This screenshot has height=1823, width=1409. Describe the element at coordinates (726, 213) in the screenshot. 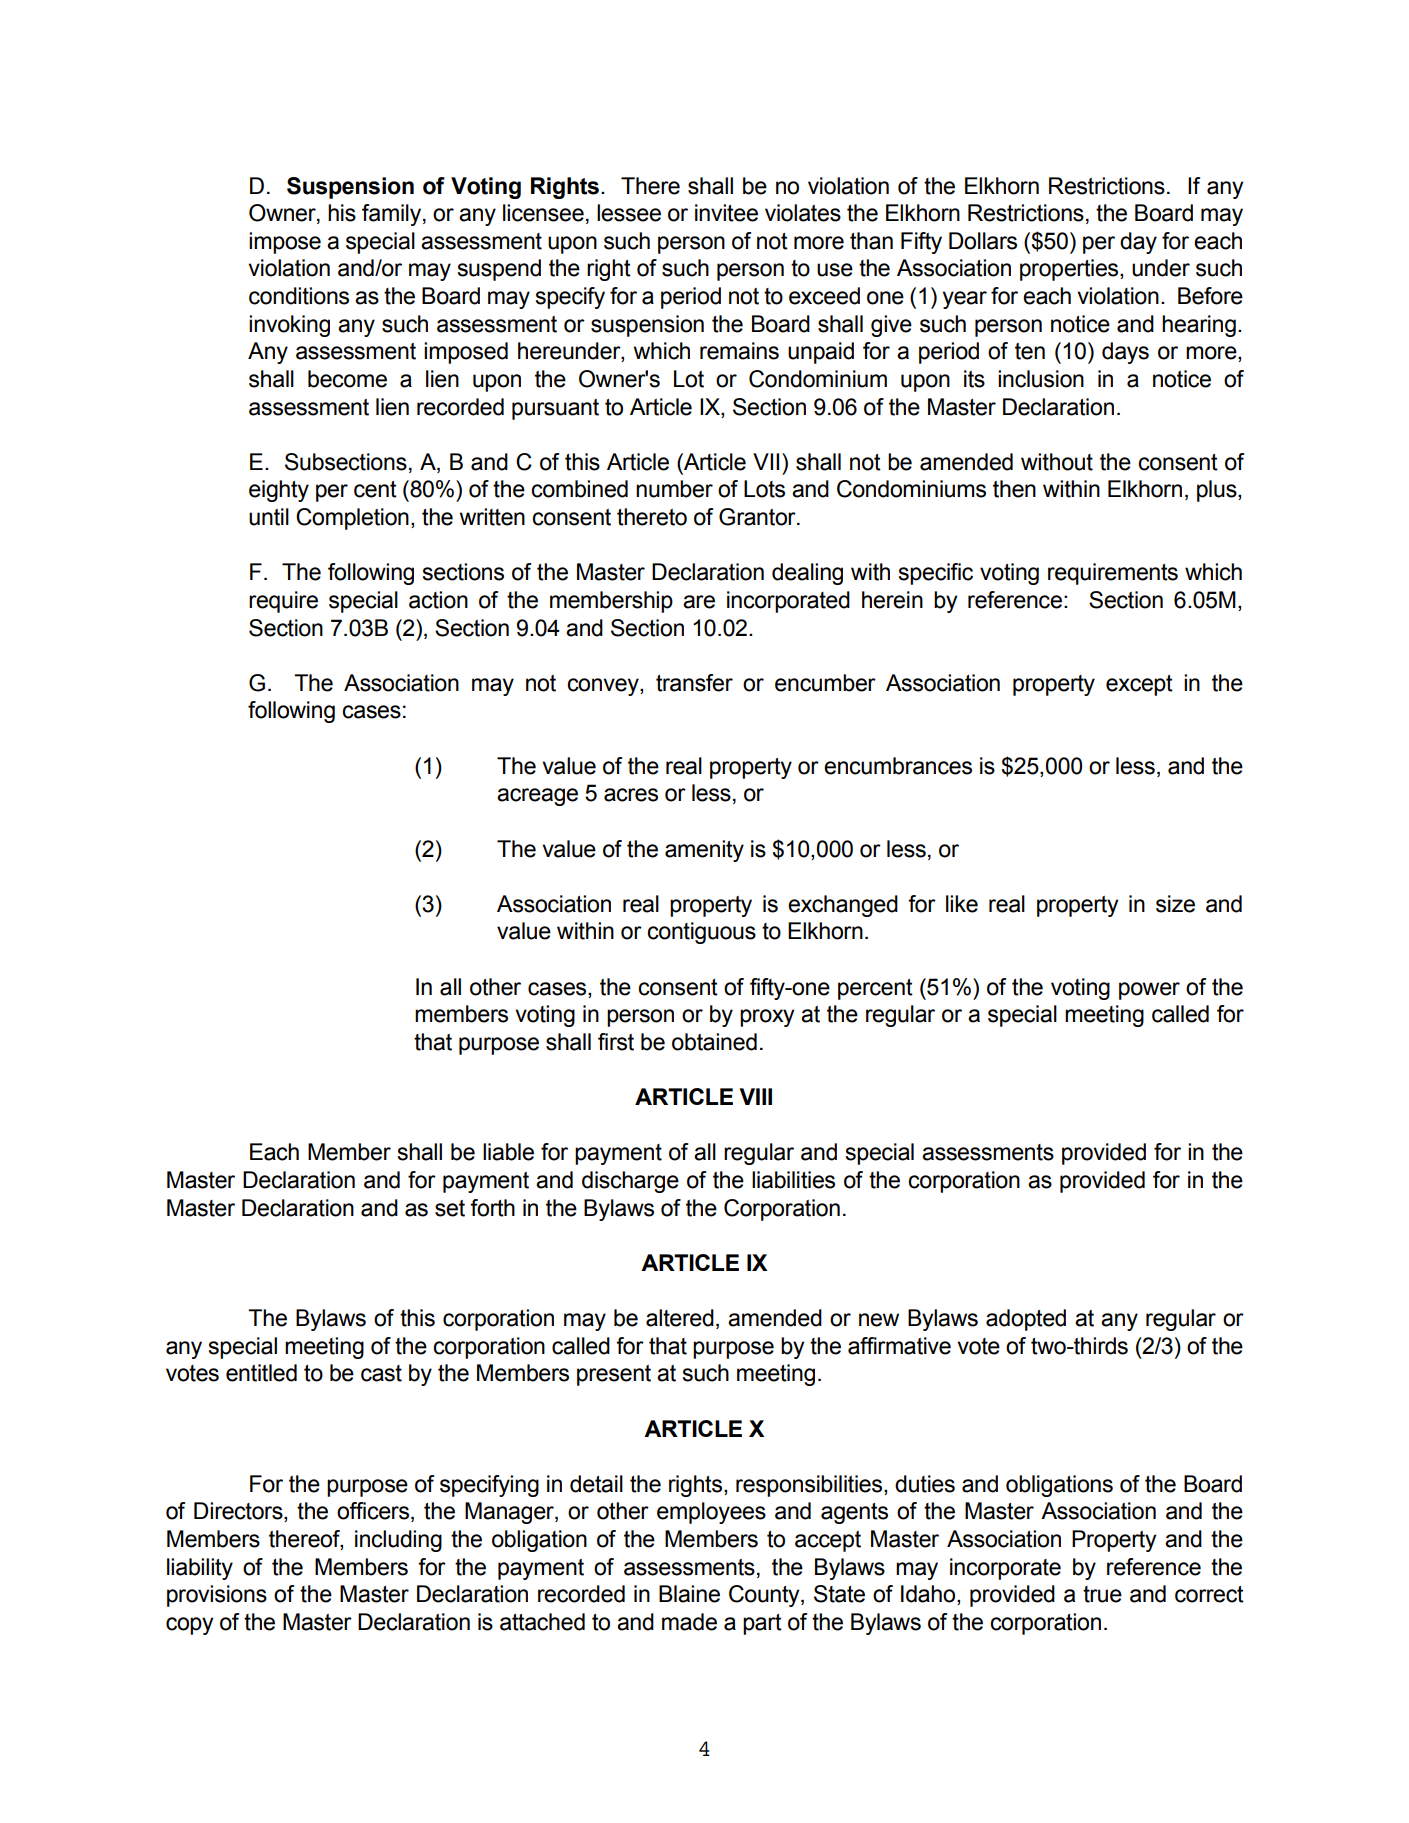

I see `invitee` at that location.
